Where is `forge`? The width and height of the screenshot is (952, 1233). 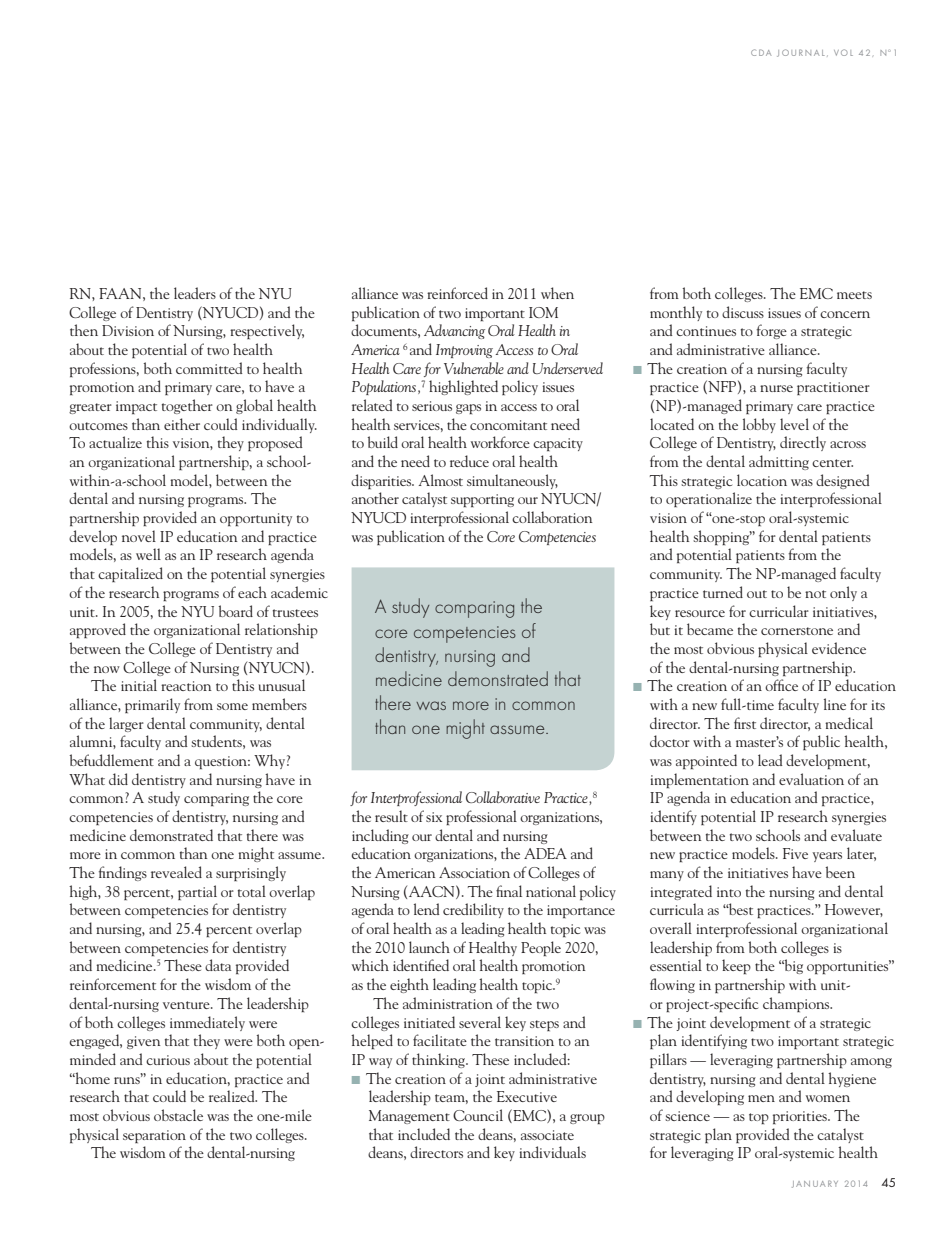
forge is located at coordinates (771, 331).
